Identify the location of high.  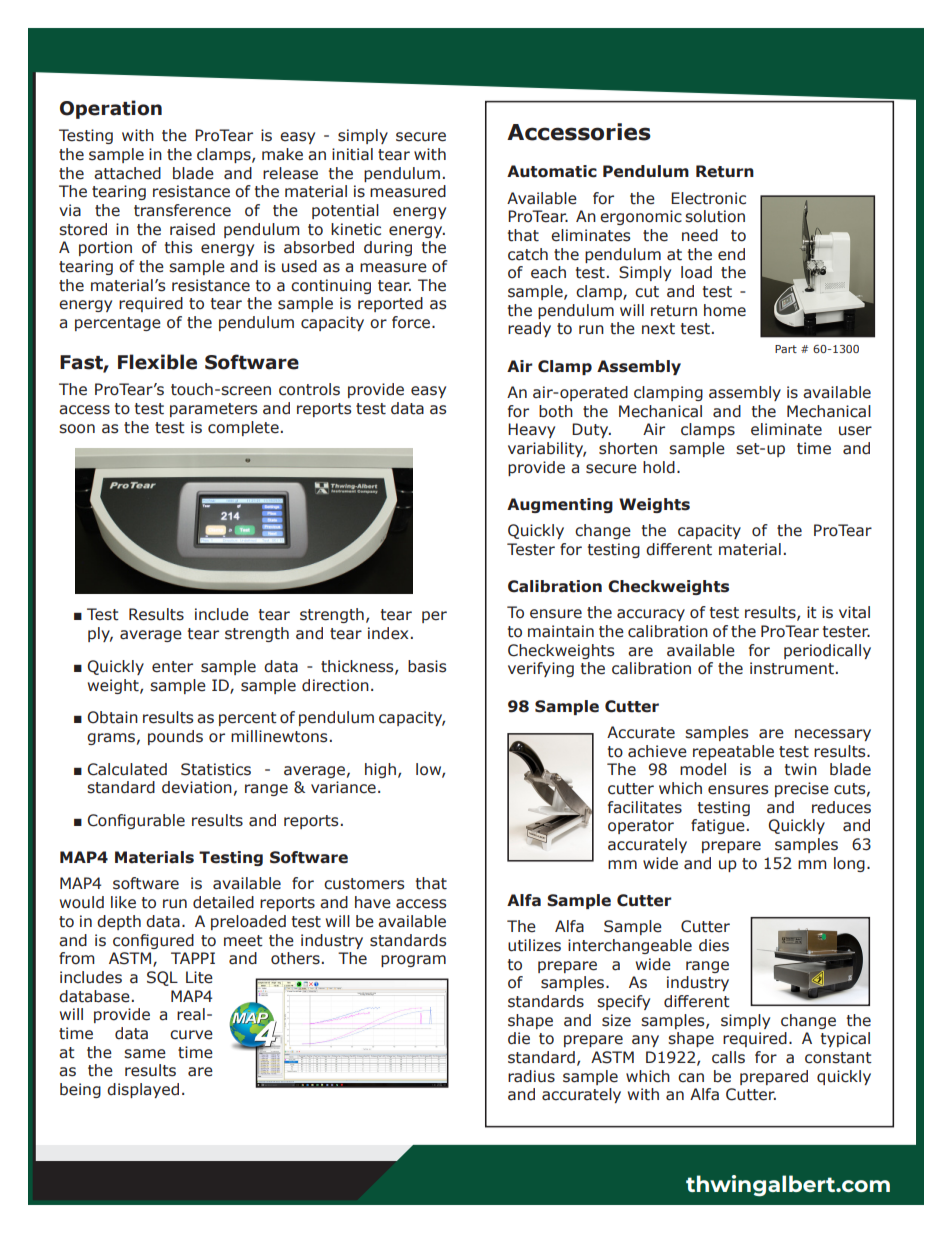
(380, 770).
